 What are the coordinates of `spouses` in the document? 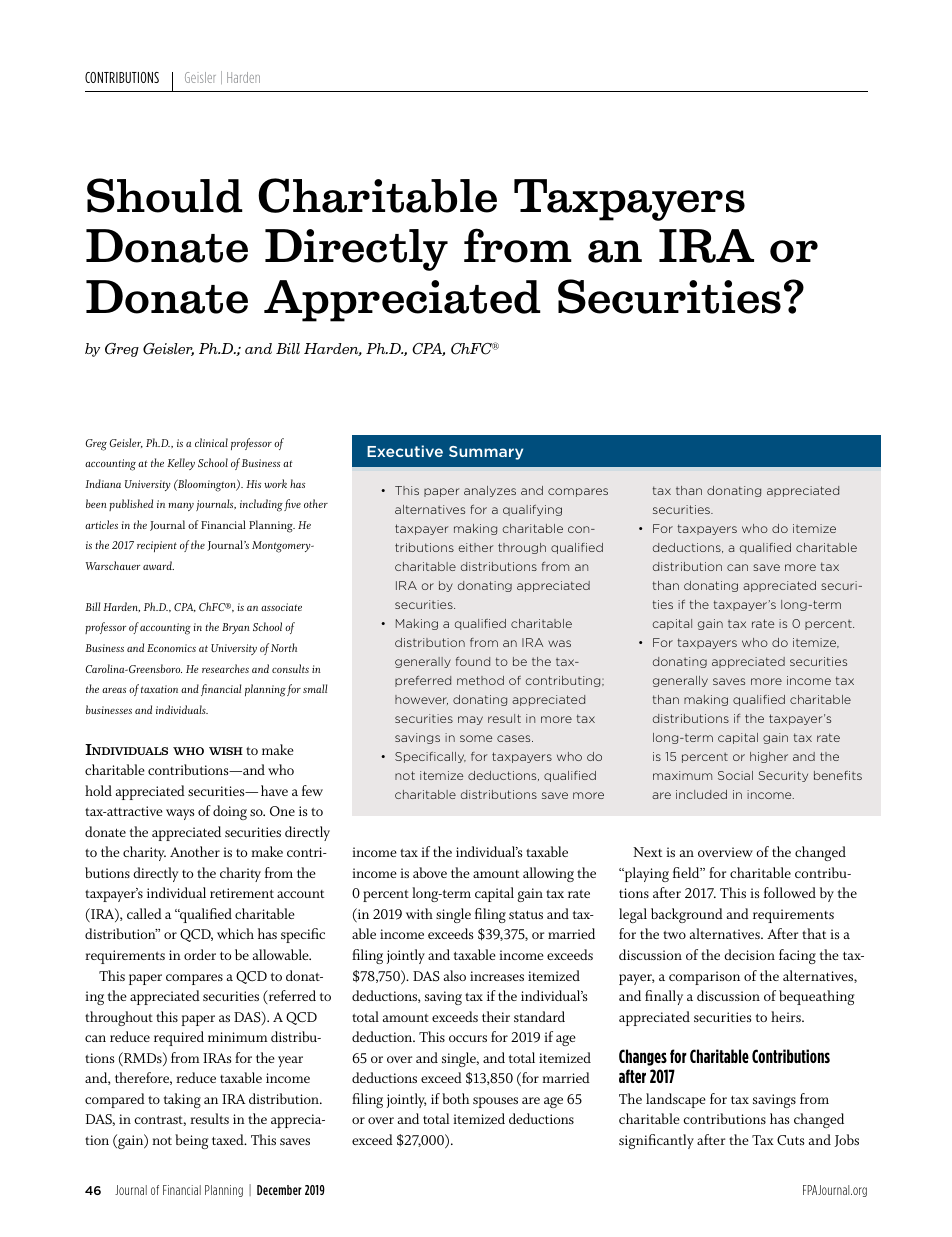 It's located at (495, 1102).
